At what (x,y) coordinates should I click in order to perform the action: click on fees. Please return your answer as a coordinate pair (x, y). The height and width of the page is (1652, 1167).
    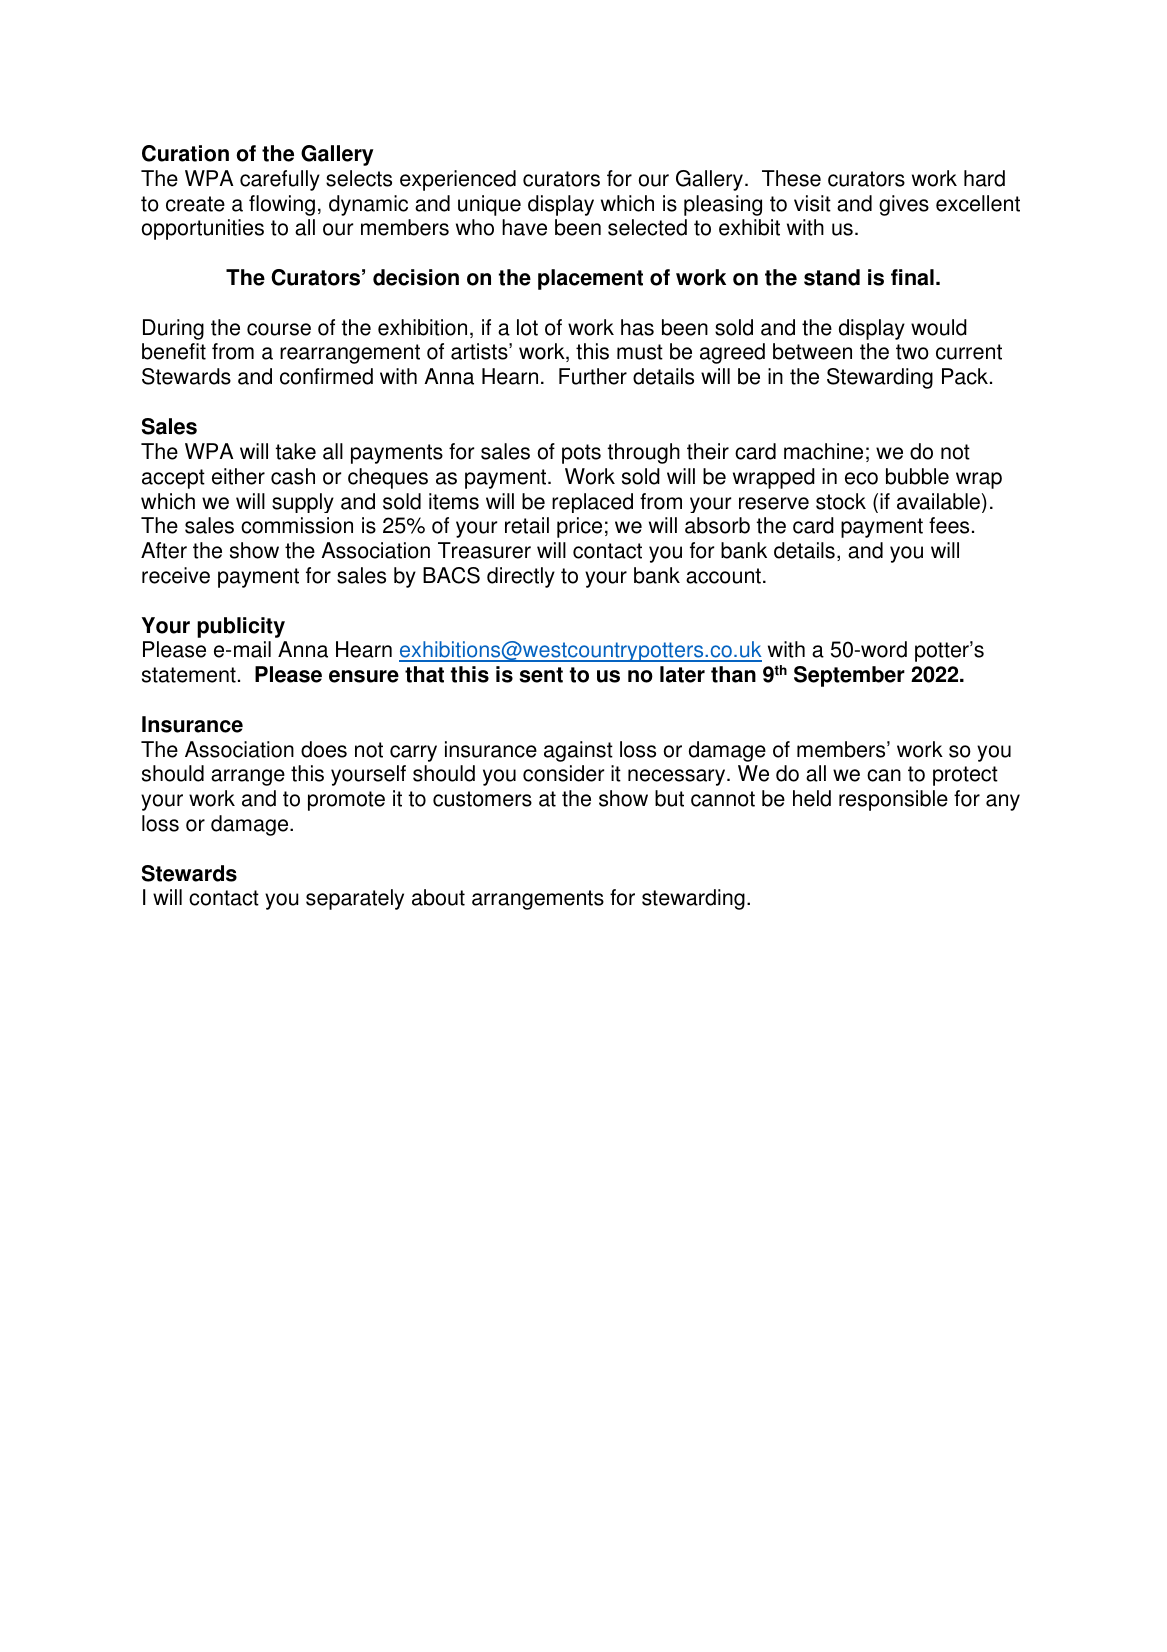
    Looking at the image, I should click on (949, 525).
